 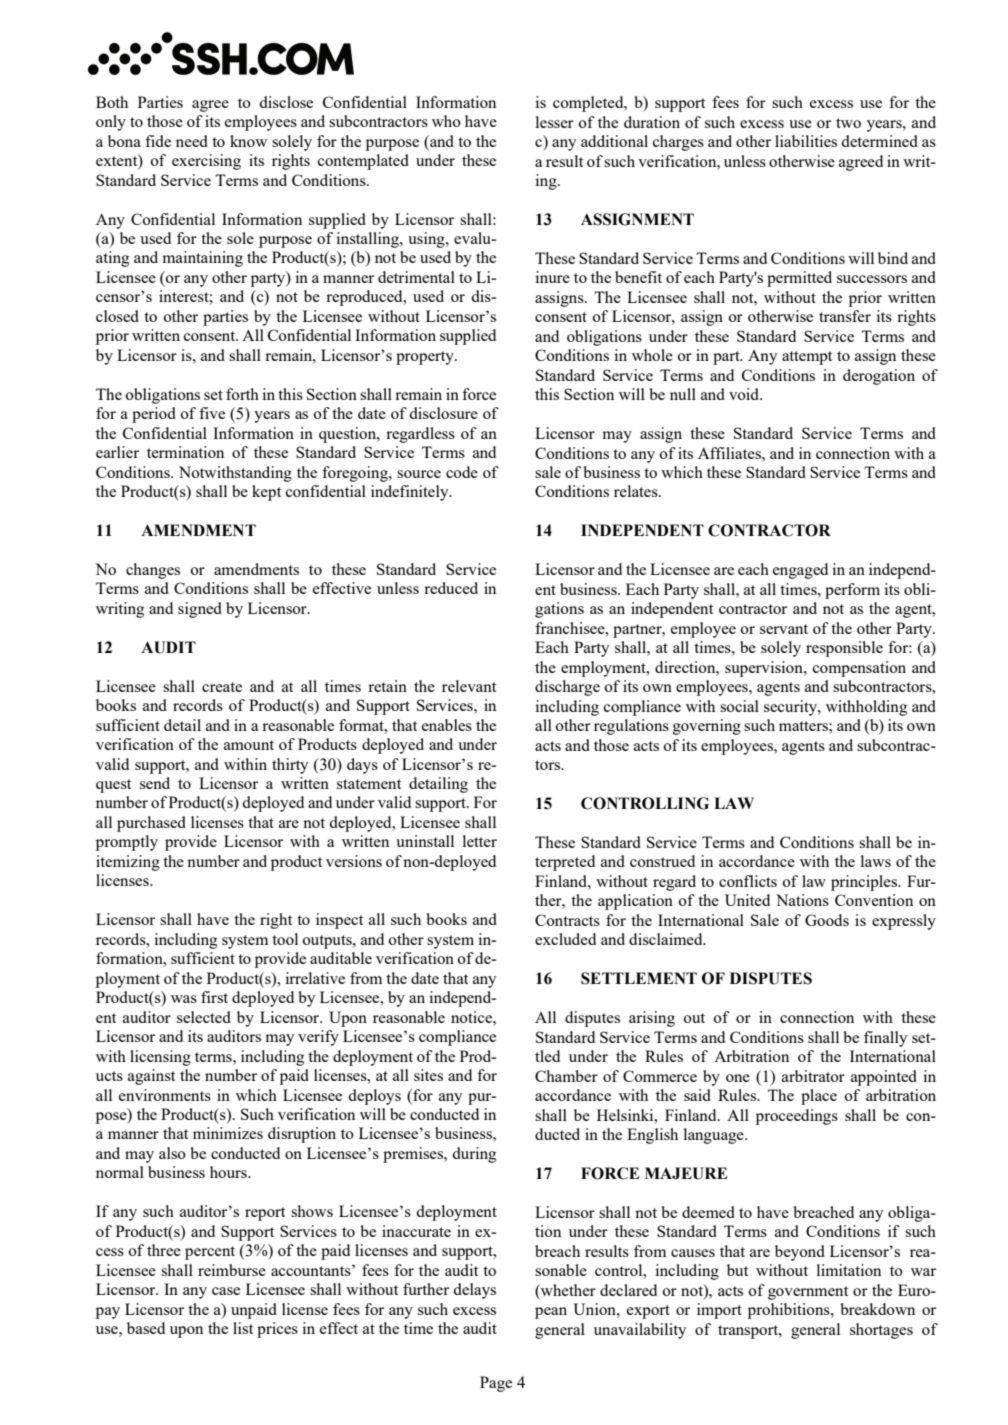 I want to click on social, so click(x=739, y=706).
